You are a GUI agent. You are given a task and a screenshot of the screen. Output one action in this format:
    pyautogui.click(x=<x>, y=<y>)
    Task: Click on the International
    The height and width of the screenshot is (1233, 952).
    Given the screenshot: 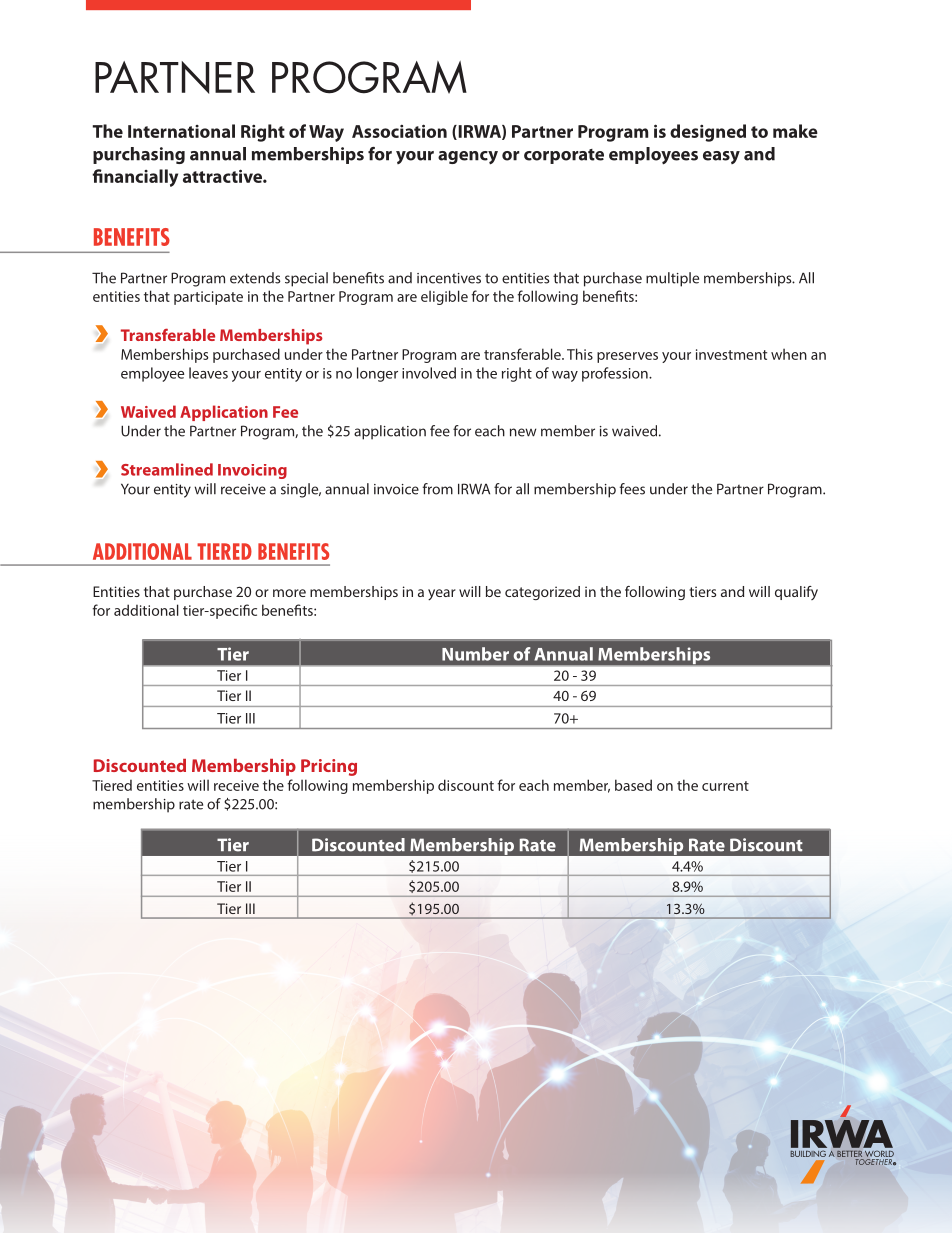 What is the action you would take?
    pyautogui.click(x=181, y=131)
